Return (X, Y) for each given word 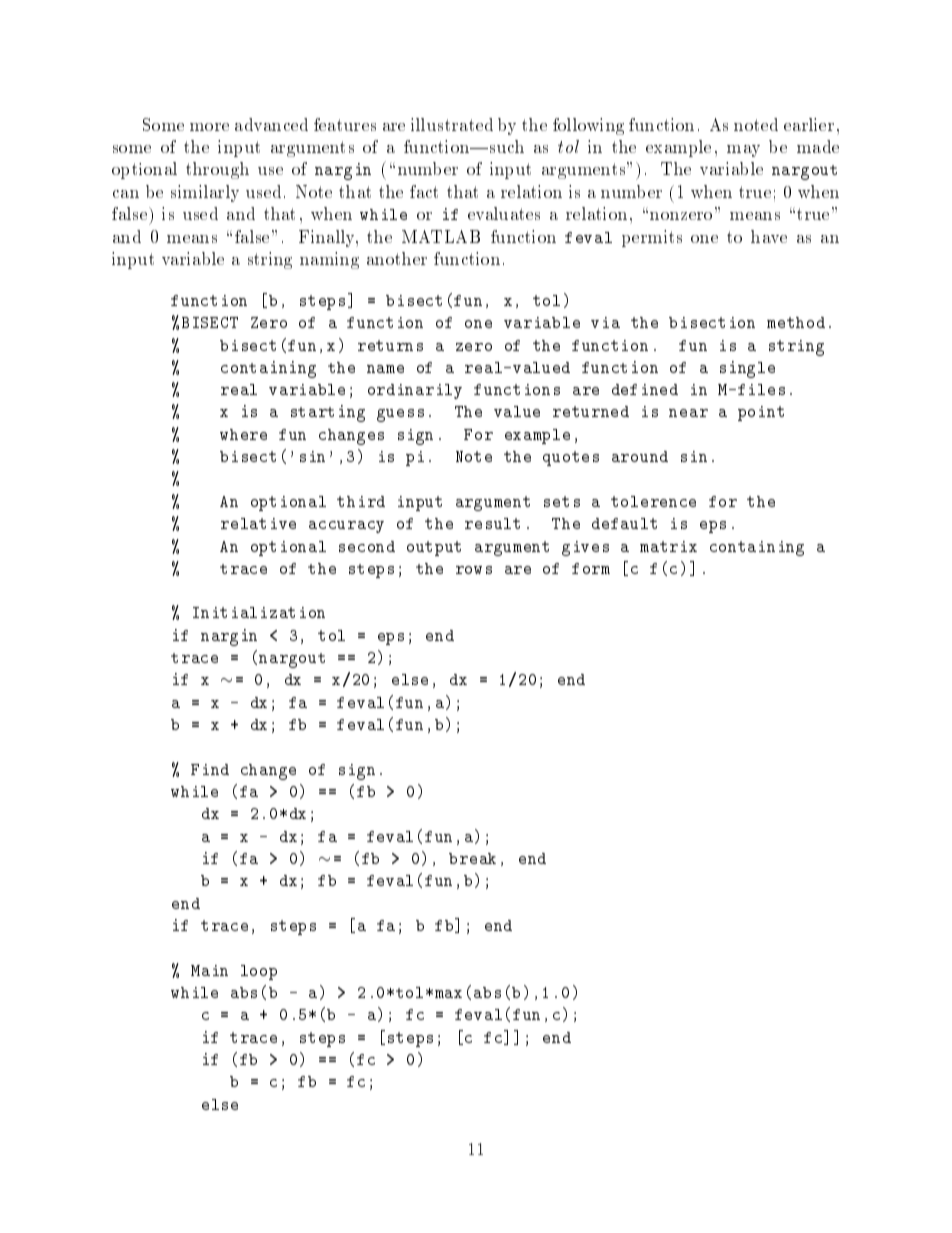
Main (209, 970)
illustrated (452, 124)
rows (474, 570)
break (472, 858)
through (217, 170)
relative (258, 523)
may (743, 151)
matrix (668, 546)
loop (259, 972)
